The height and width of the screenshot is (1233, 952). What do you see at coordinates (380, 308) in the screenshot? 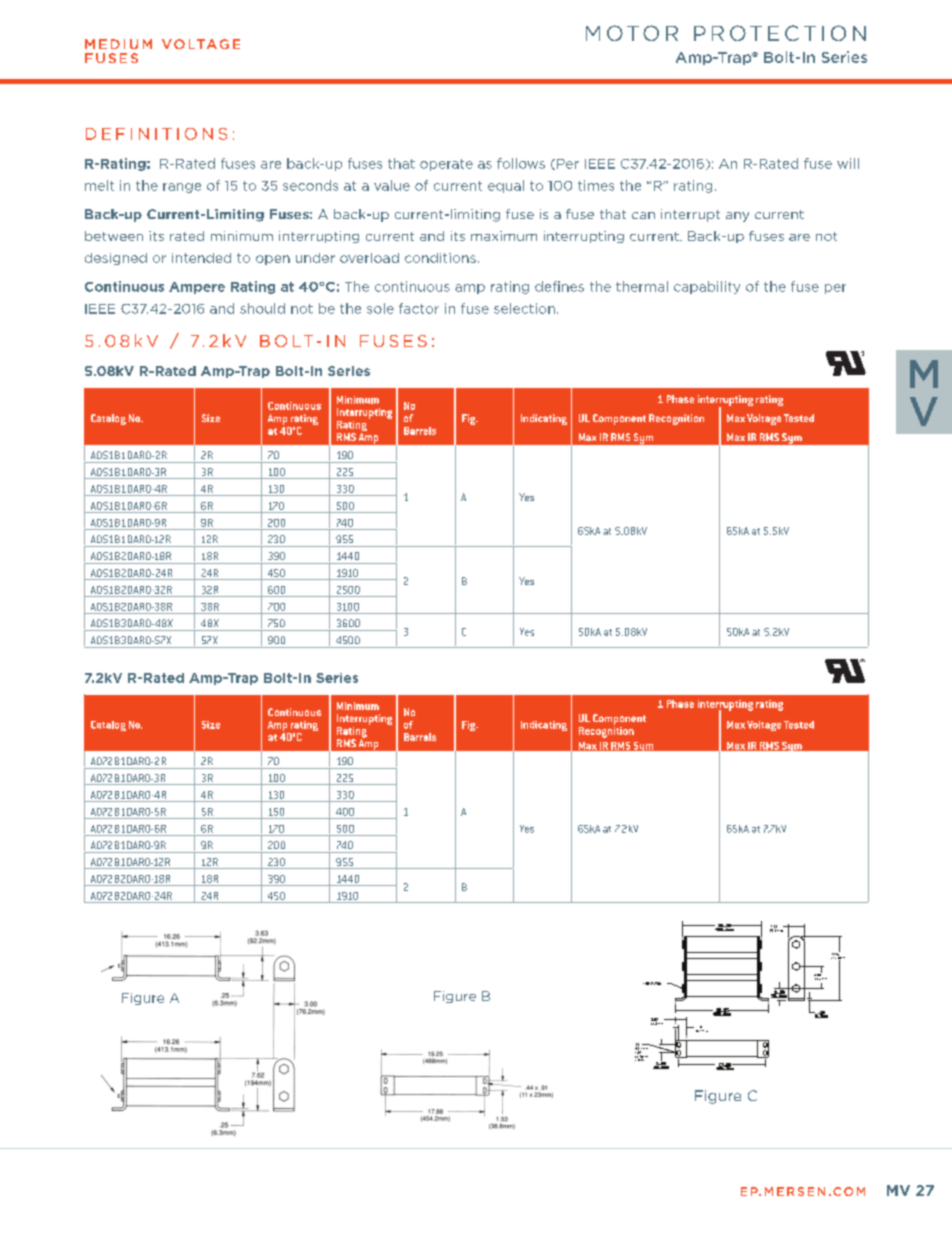
I see `sole` at bounding box center [380, 308].
